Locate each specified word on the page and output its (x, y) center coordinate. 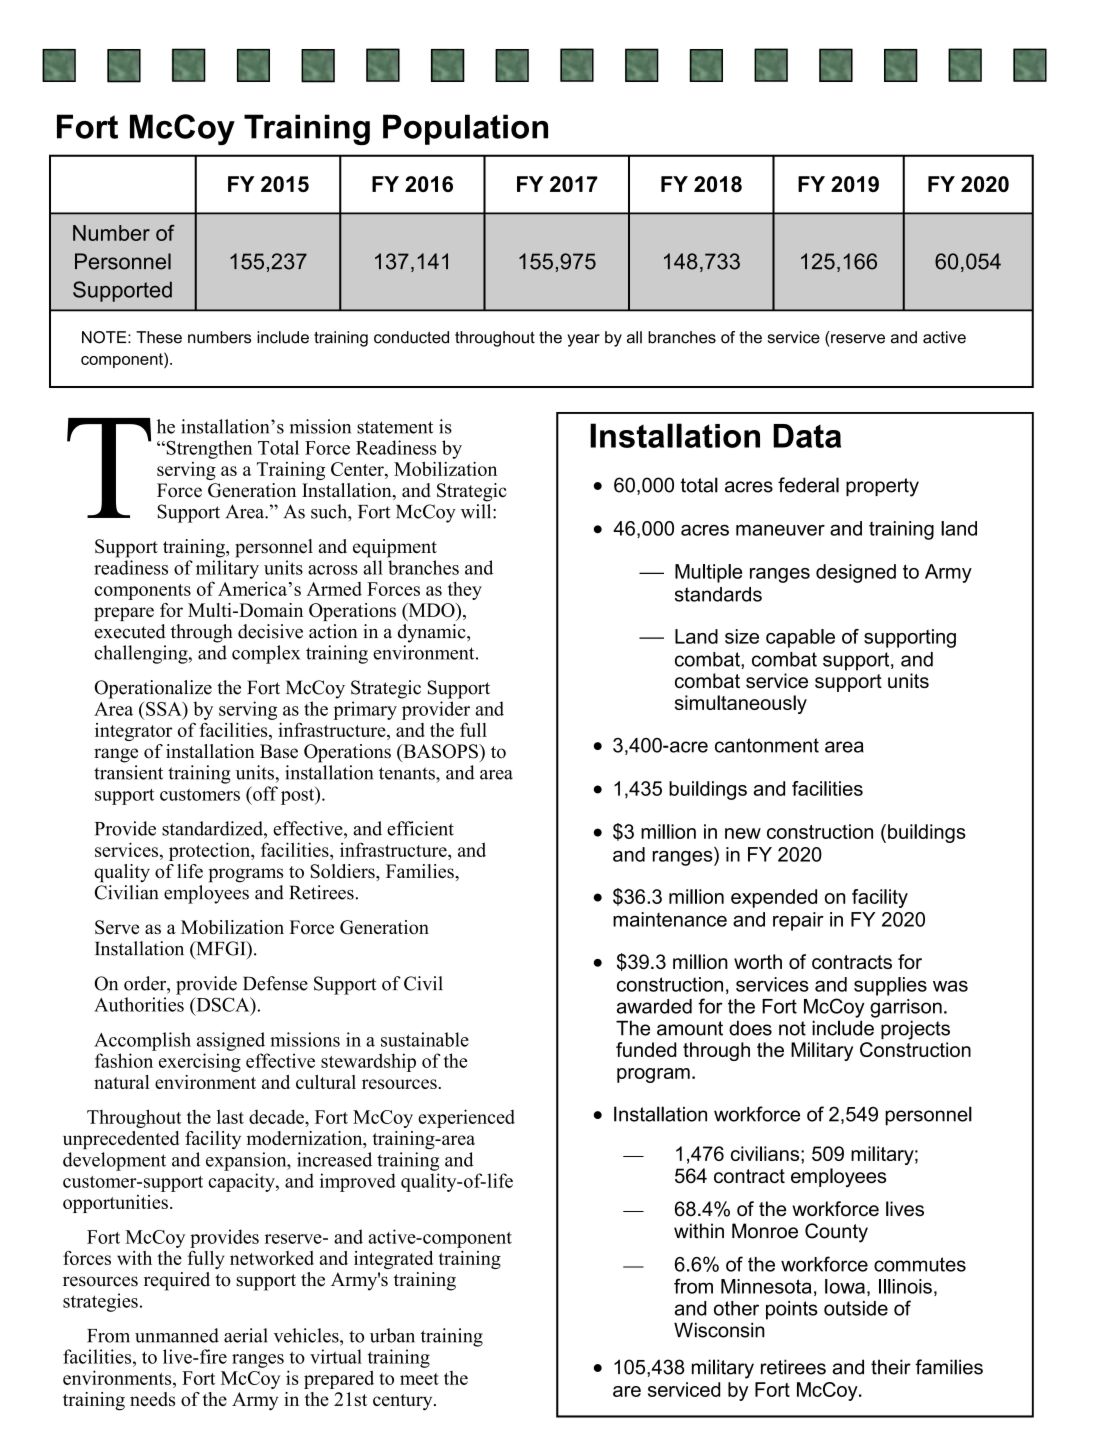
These (159, 337)
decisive (270, 631)
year (583, 340)
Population (465, 129)
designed (856, 573)
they (465, 590)
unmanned (177, 1335)
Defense (275, 983)
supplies (890, 986)
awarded (654, 1006)
